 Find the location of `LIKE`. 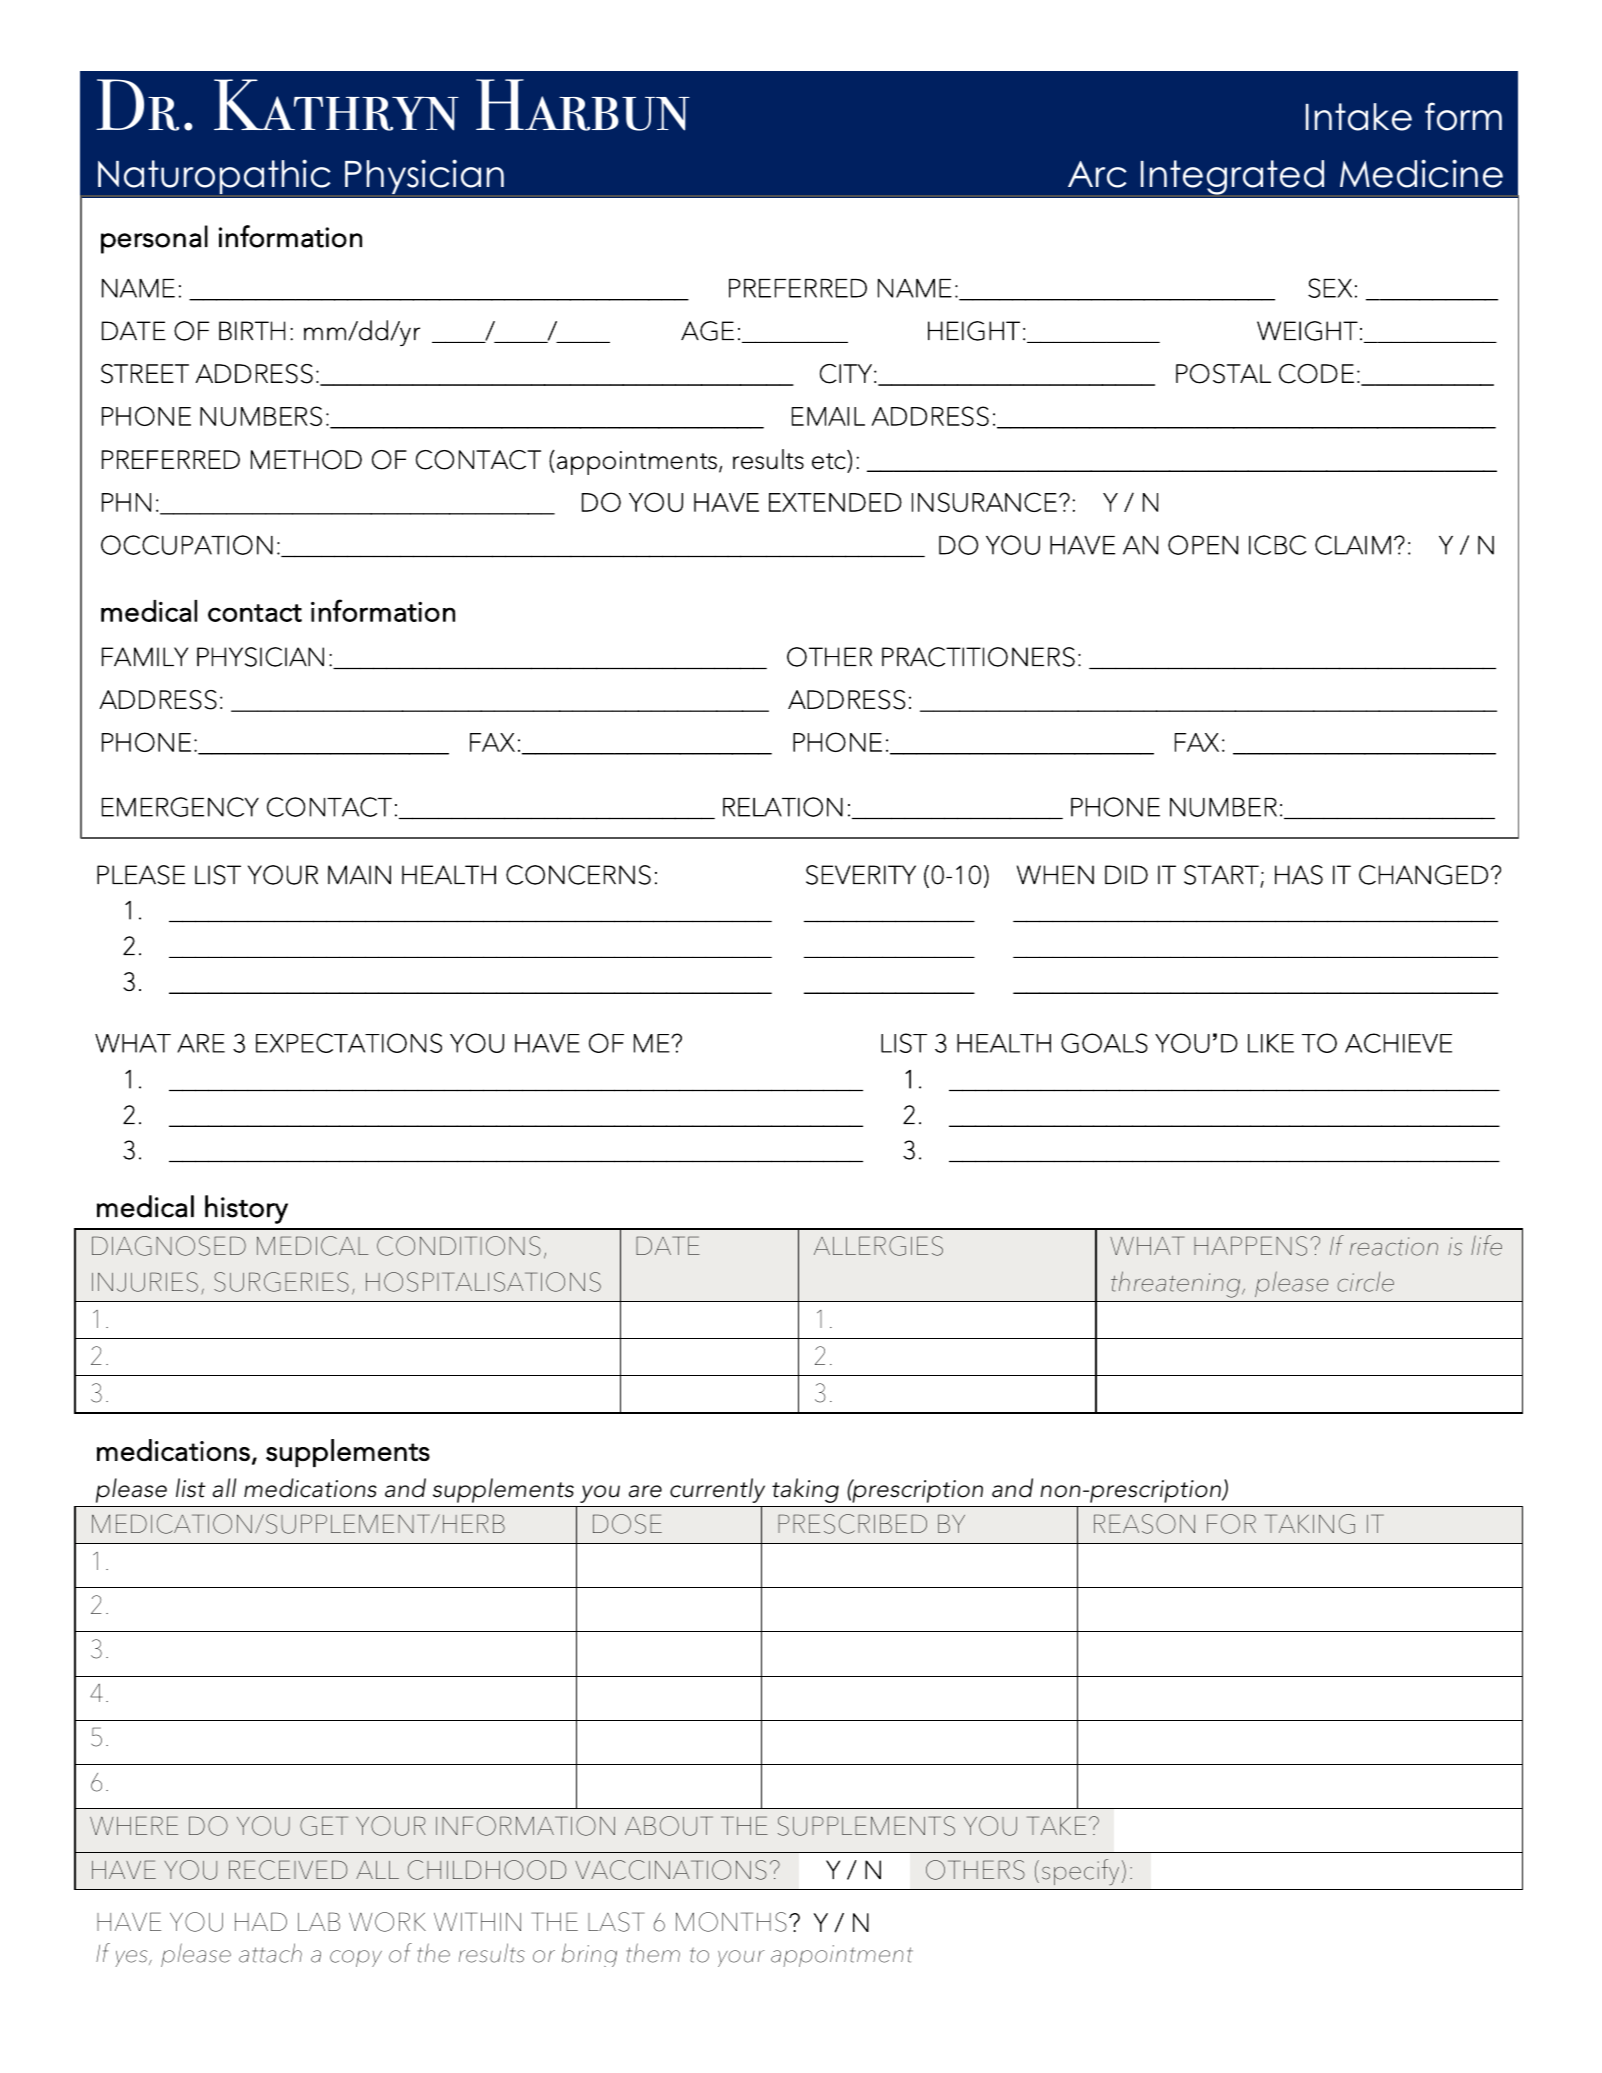

LIKE is located at coordinates (1271, 1043).
